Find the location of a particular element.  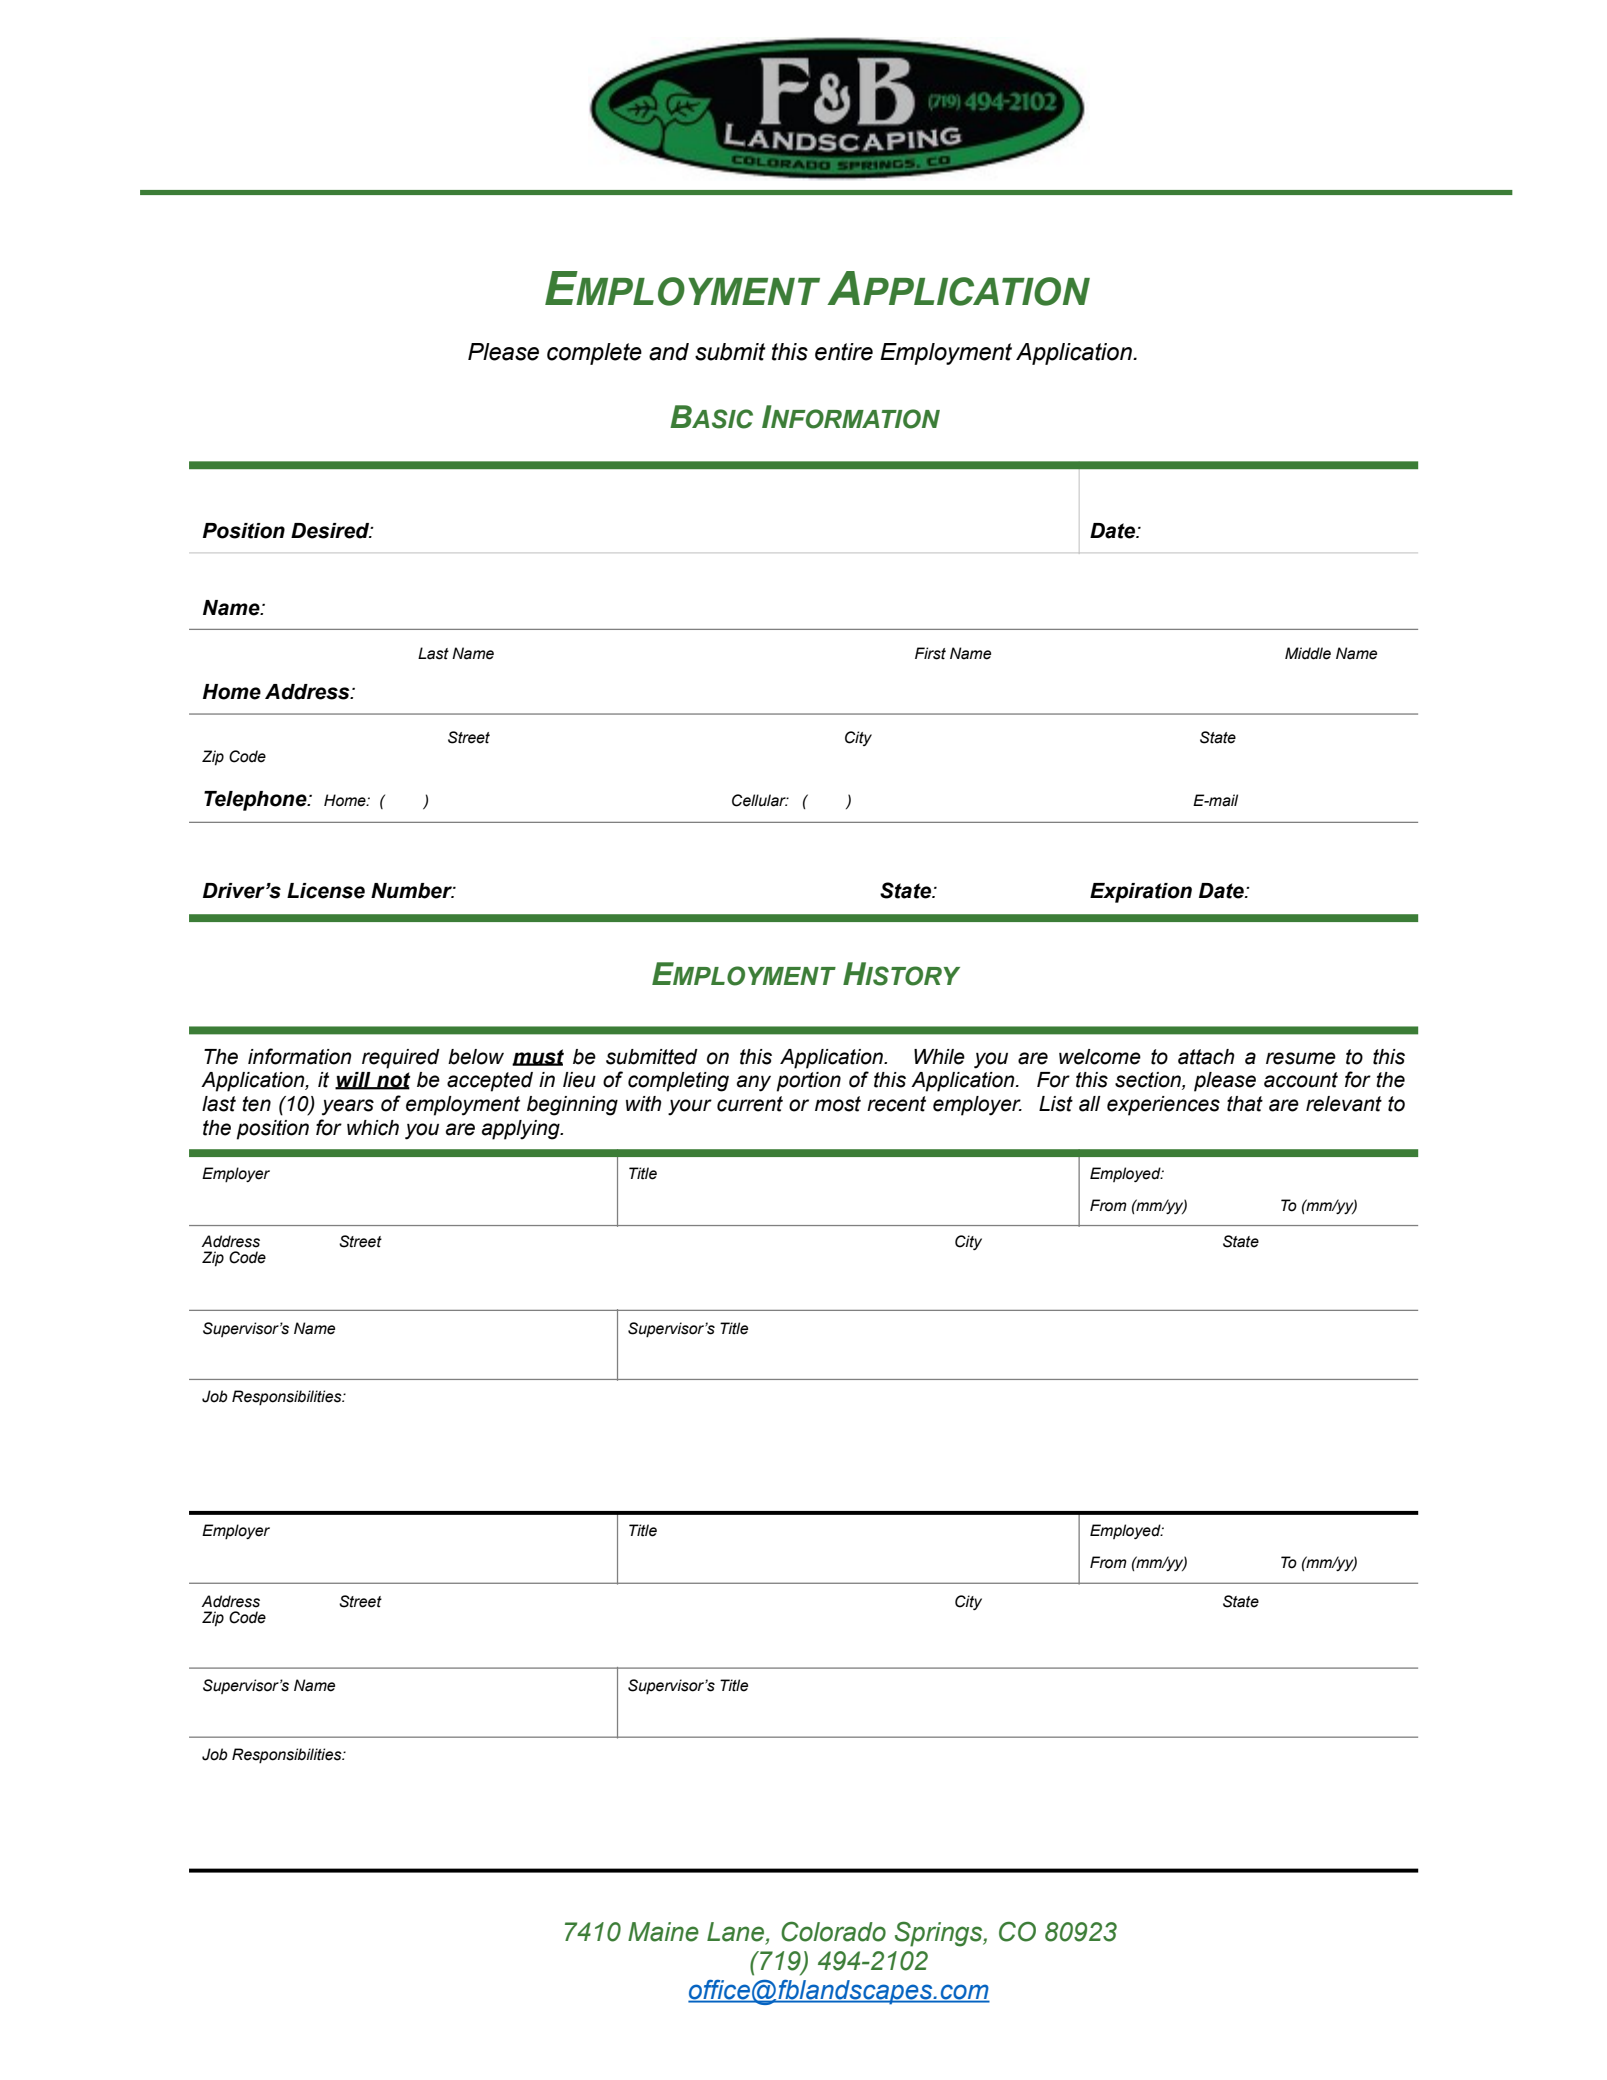

Maine is located at coordinates (663, 1932).
